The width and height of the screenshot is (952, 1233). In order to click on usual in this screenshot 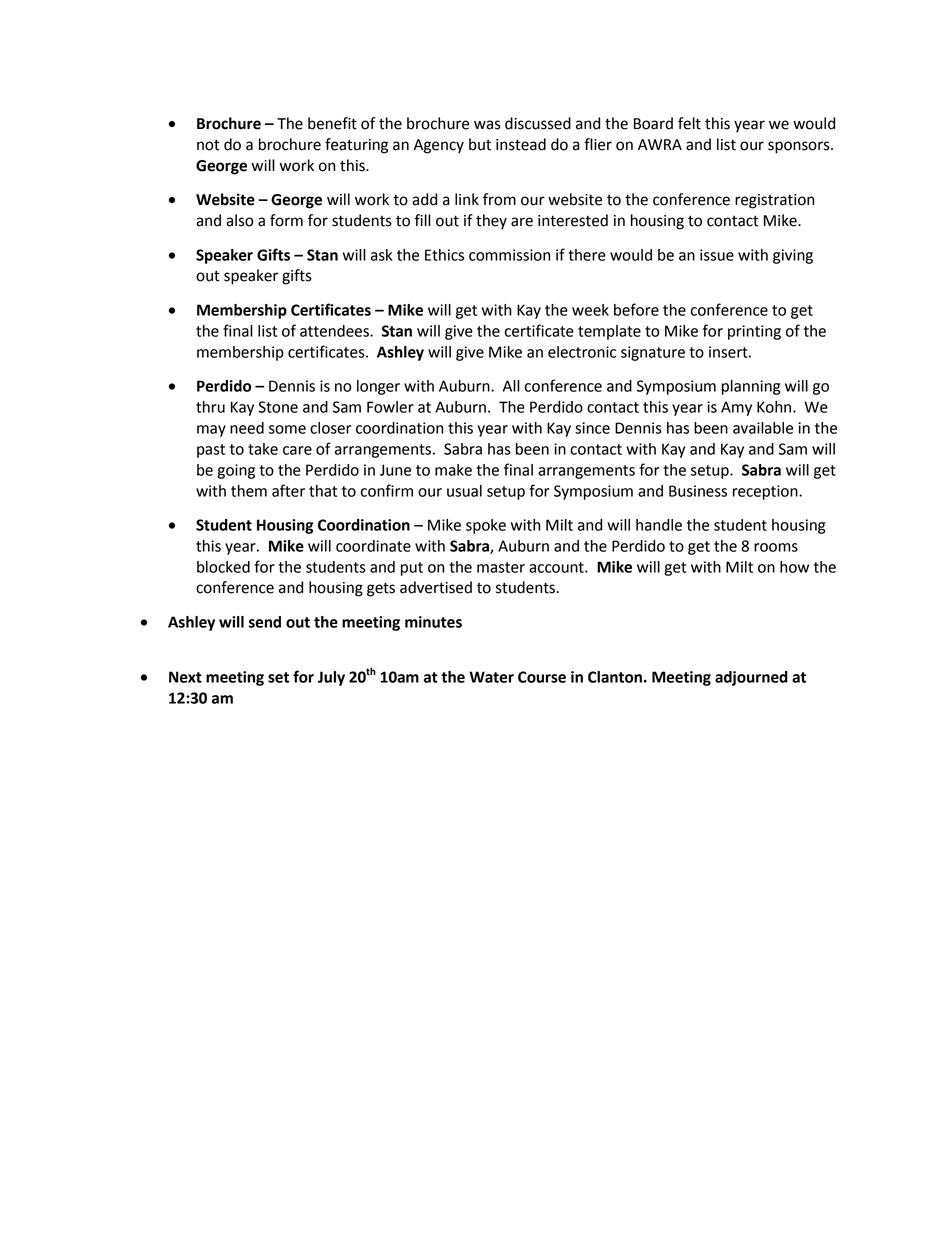, I will do `click(464, 491)`.
